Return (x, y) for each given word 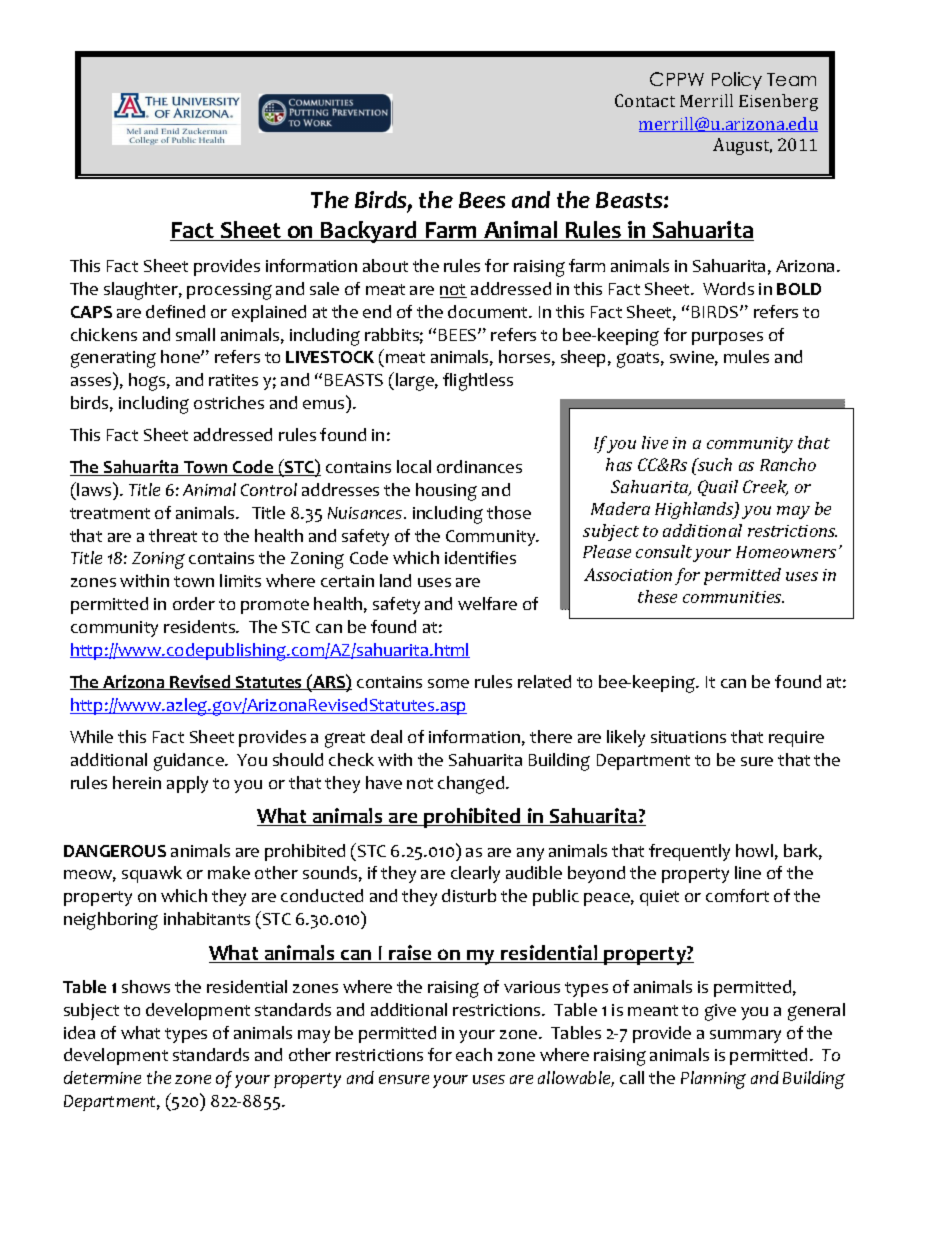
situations (688, 737)
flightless (478, 382)
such (714, 464)
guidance (190, 762)
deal (386, 736)
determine (102, 1077)
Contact (645, 100)
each (474, 1054)
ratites (233, 380)
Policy (737, 81)
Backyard (369, 232)
